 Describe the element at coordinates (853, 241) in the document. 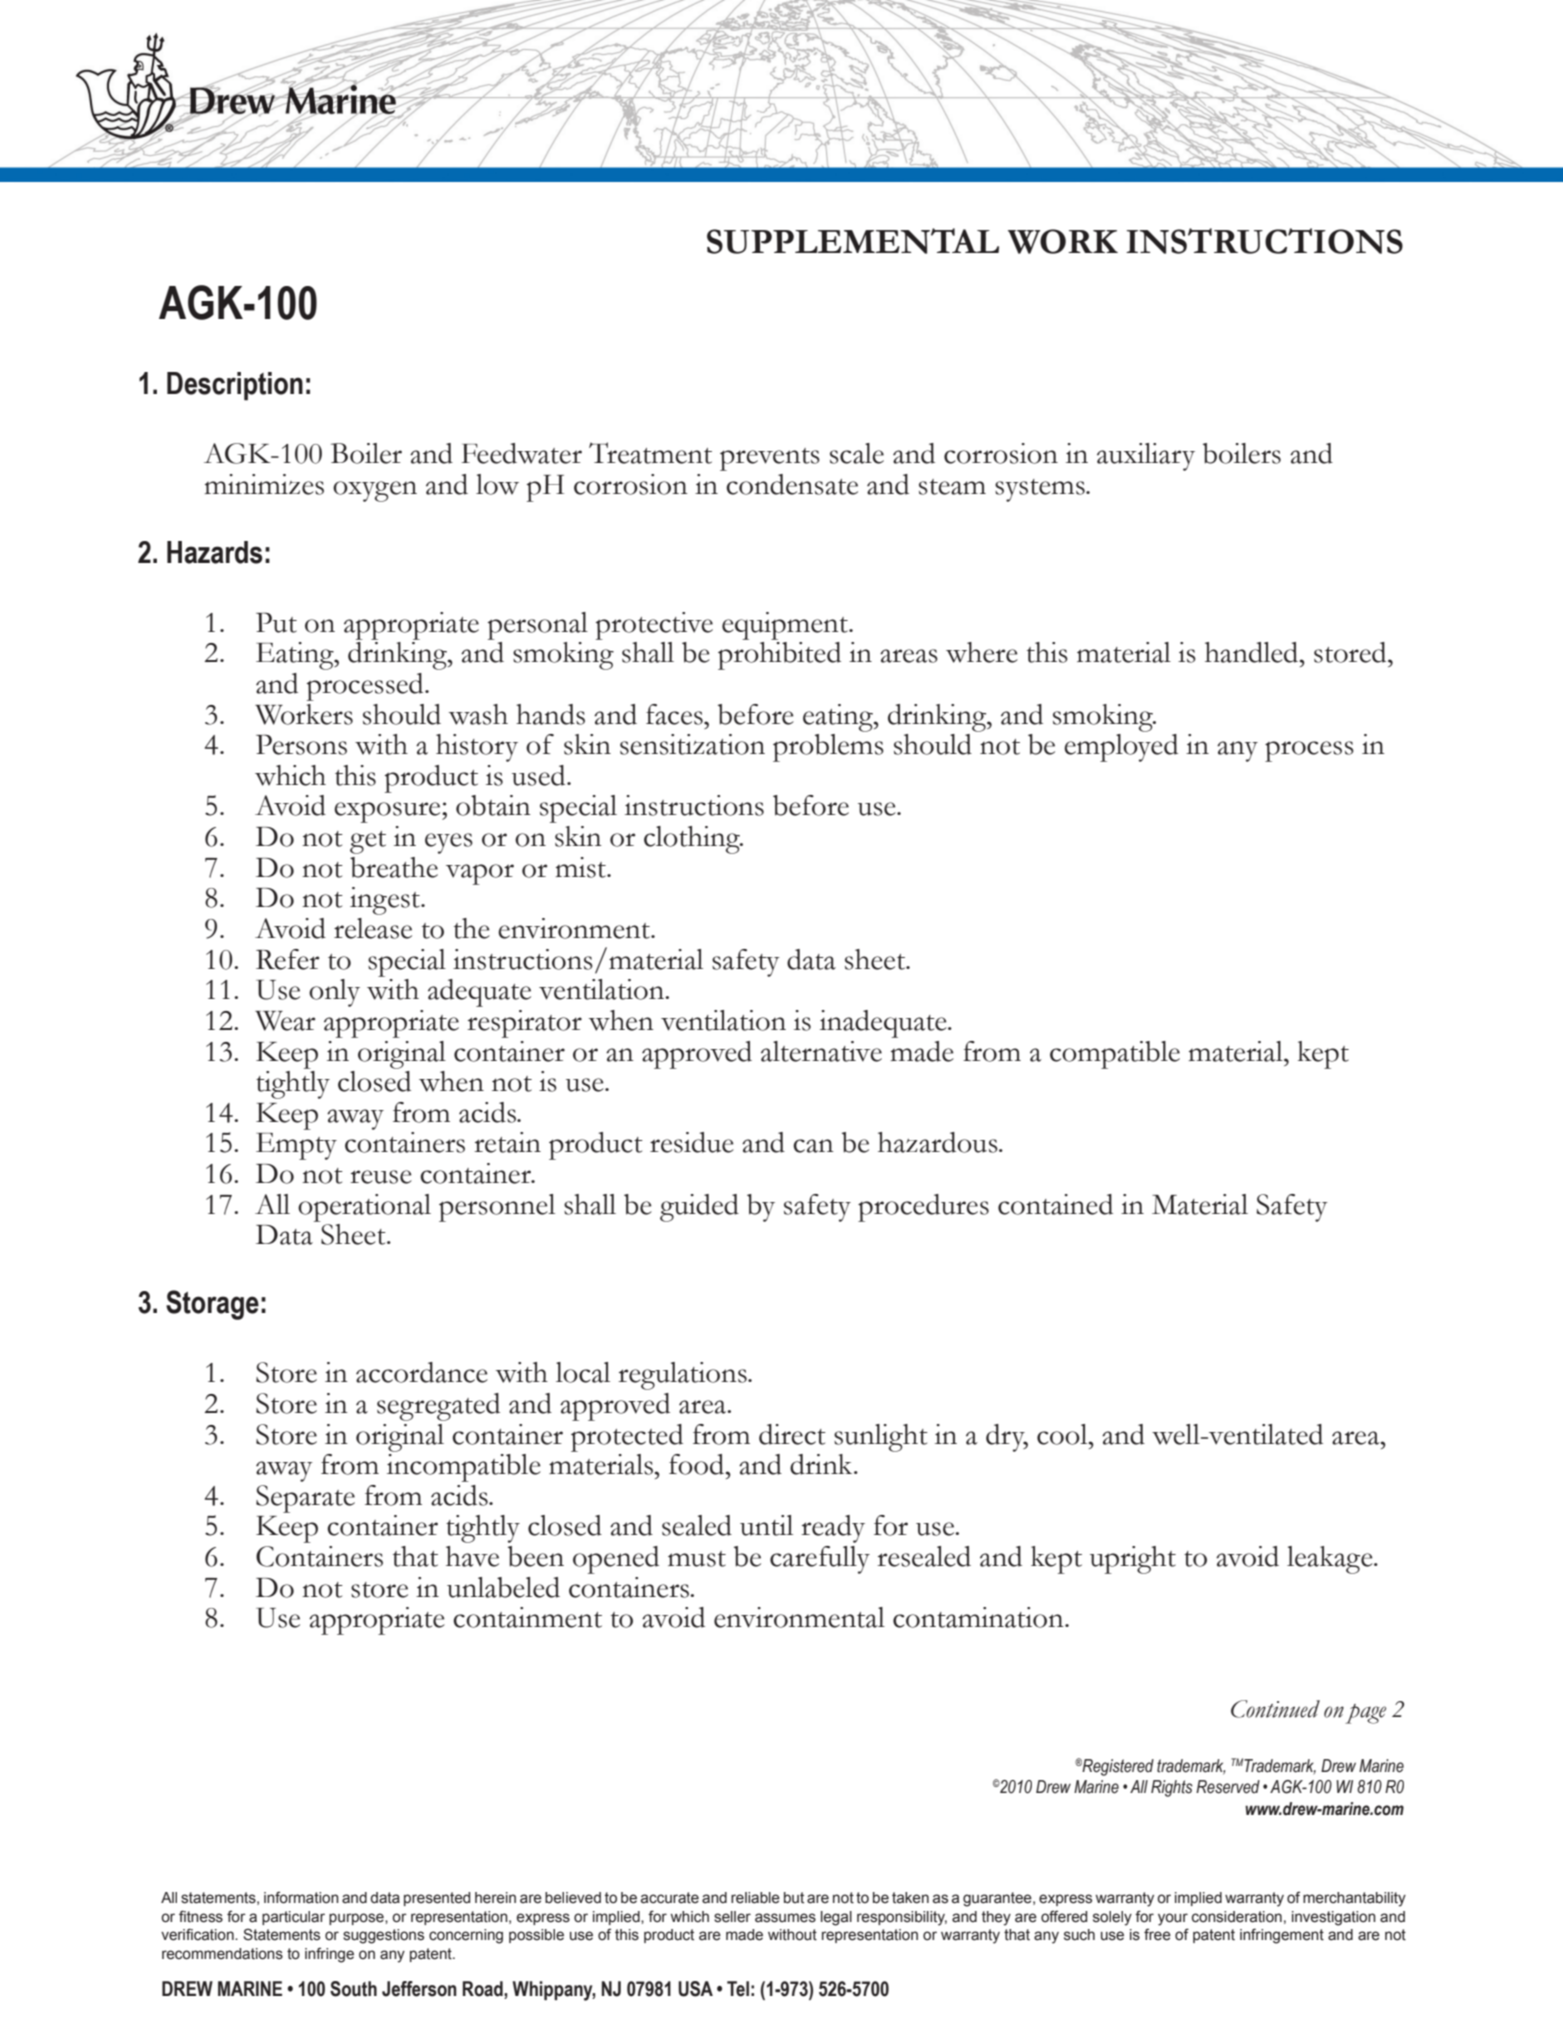

I see `SUPPLEMENTAL` at that location.
